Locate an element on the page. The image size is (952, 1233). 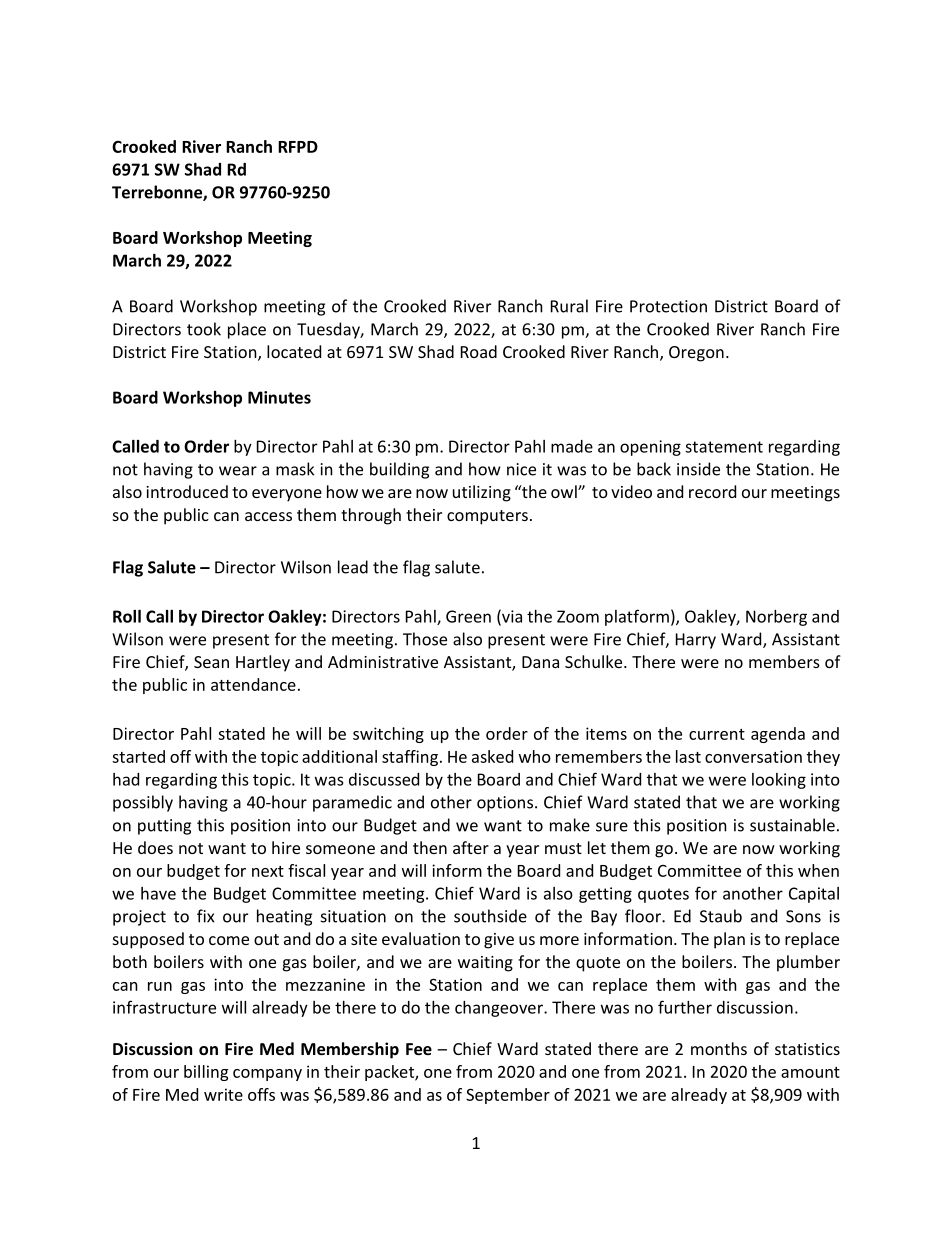
billing is located at coordinates (206, 1073).
